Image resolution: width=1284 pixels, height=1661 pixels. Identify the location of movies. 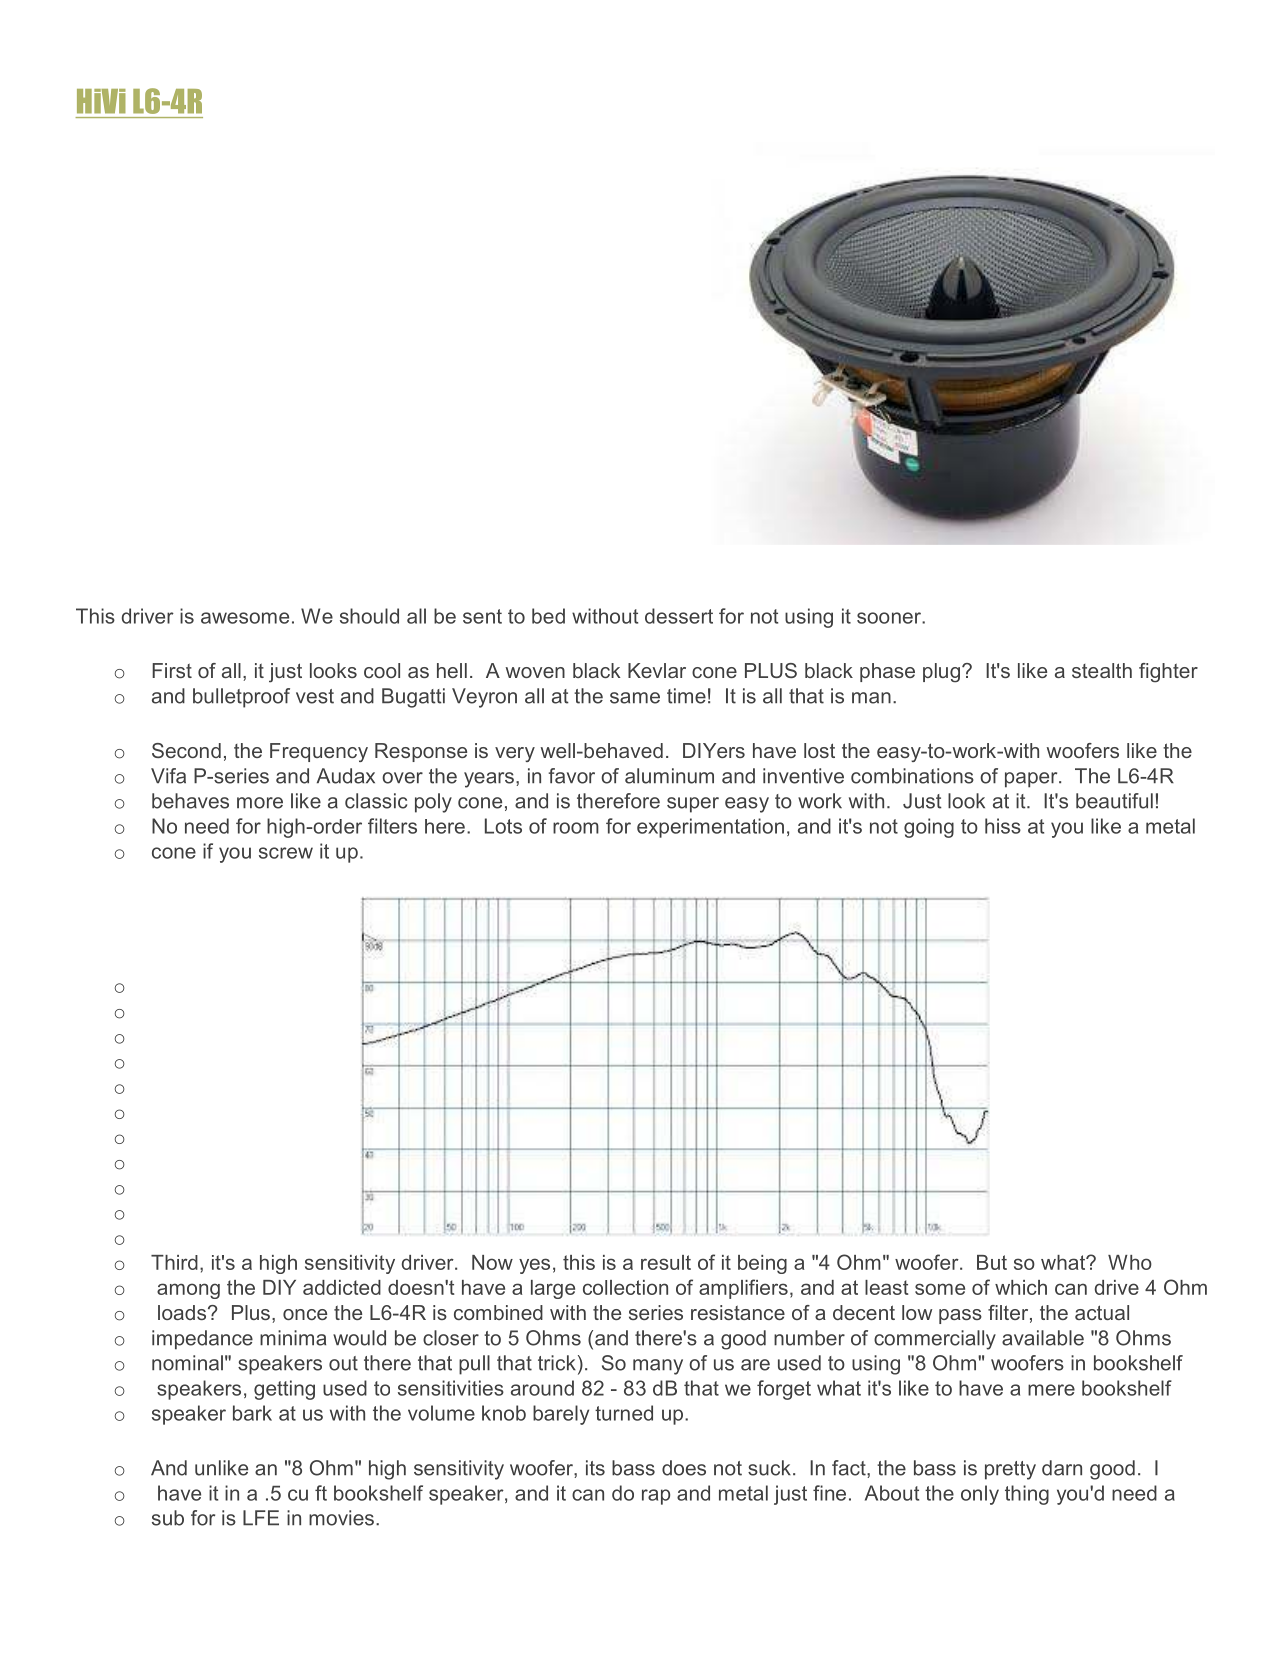
(341, 1518).
